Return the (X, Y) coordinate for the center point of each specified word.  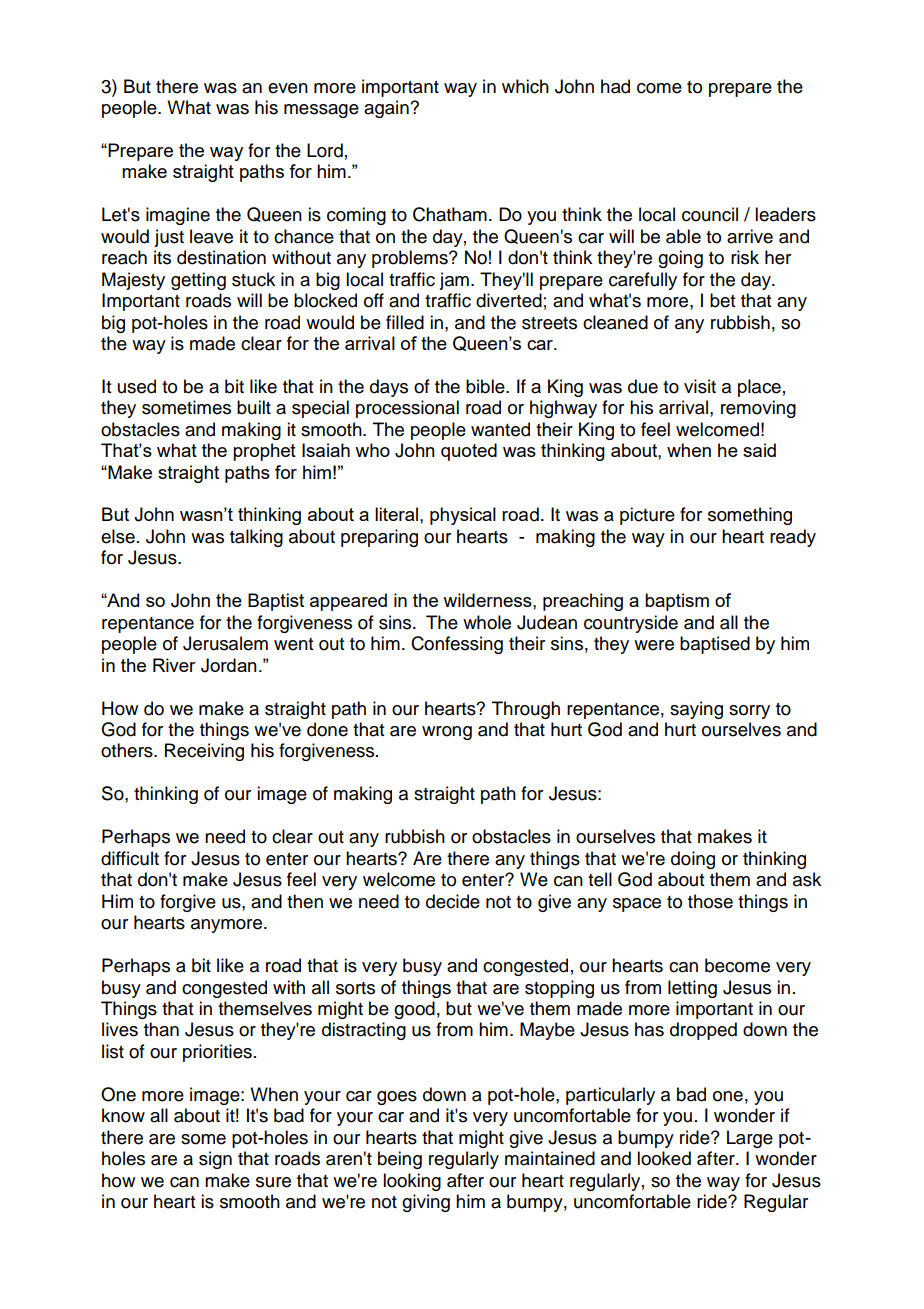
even (288, 88)
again (387, 109)
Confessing (457, 645)
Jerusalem (225, 643)
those (710, 901)
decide (453, 901)
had (615, 86)
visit (700, 386)
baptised (715, 645)
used (137, 386)
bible (486, 386)
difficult (130, 858)
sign (215, 1160)
